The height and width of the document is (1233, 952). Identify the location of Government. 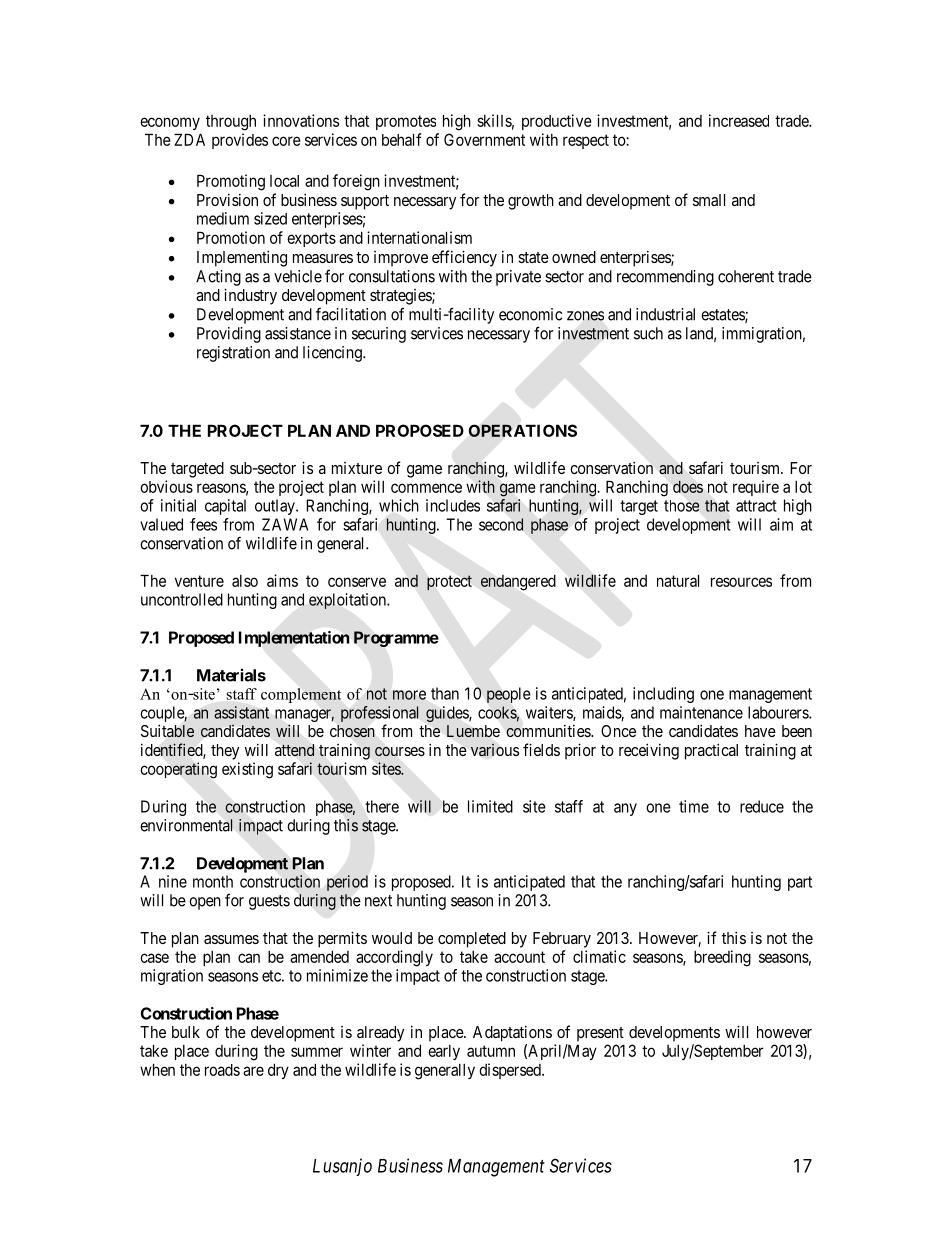
(484, 139).
